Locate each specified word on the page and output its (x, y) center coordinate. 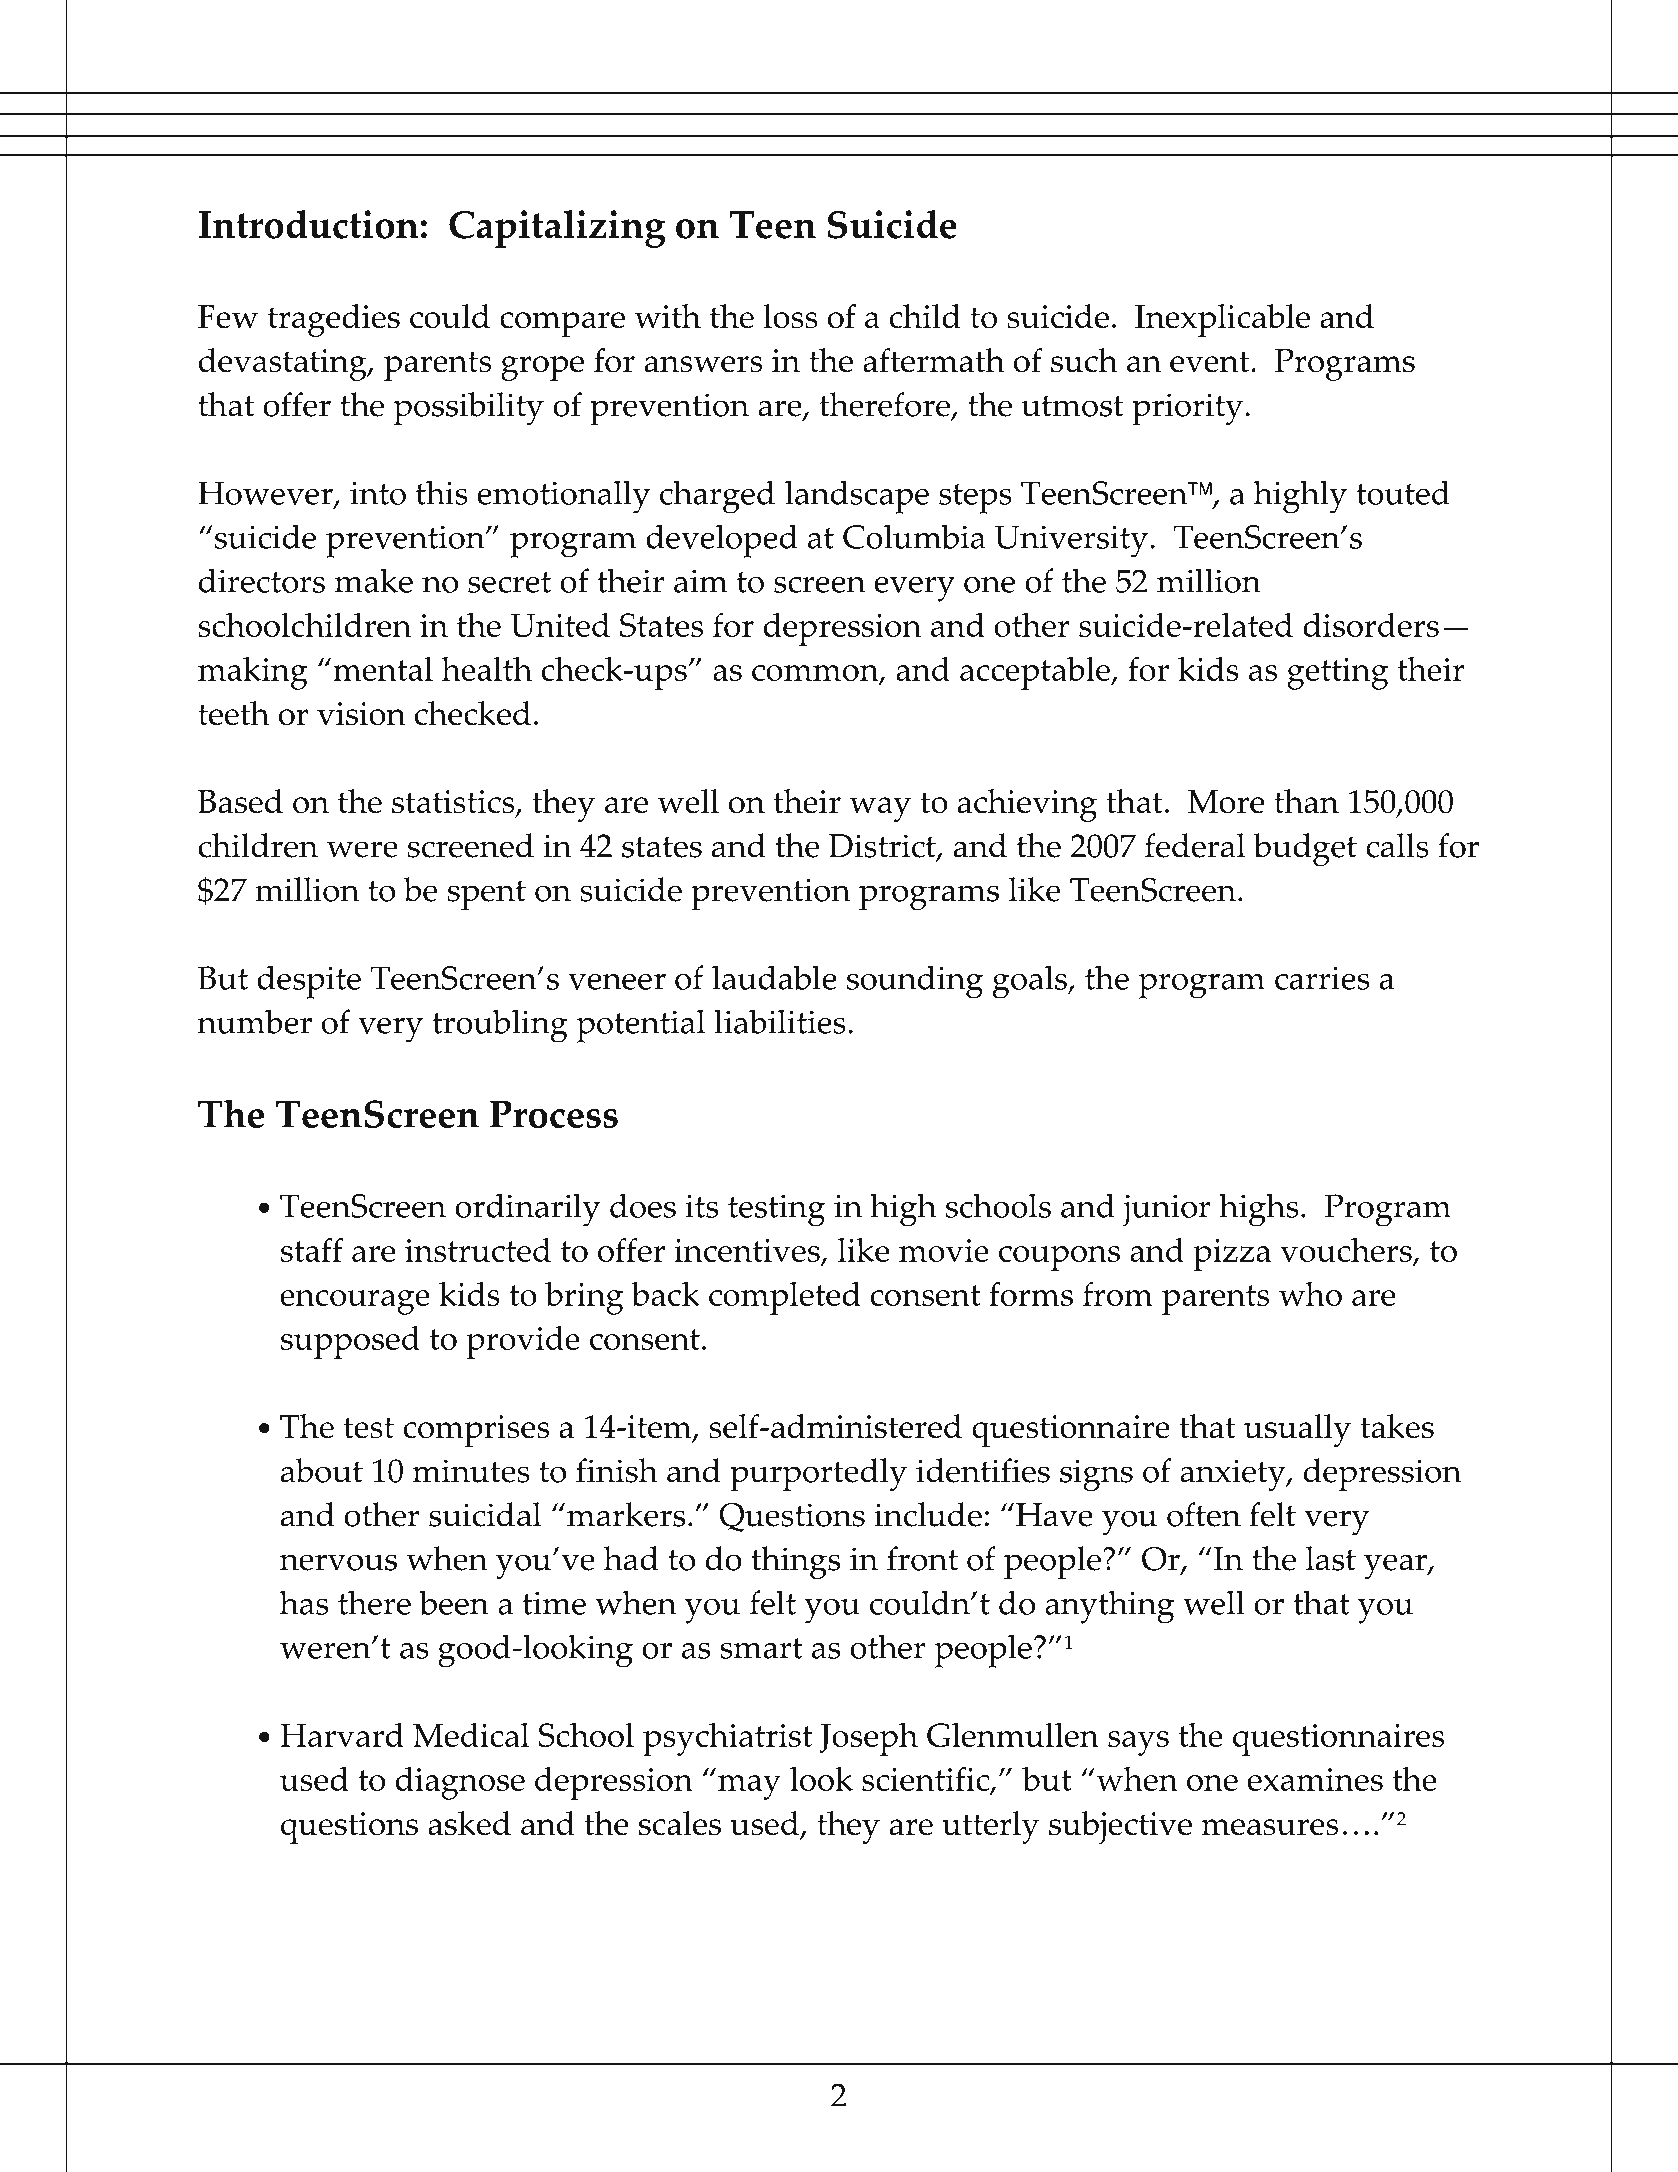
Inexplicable (1222, 320)
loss (790, 316)
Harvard (342, 1735)
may (749, 1787)
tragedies (334, 320)
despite (309, 982)
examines (1315, 1779)
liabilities (780, 1021)
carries (1322, 978)
